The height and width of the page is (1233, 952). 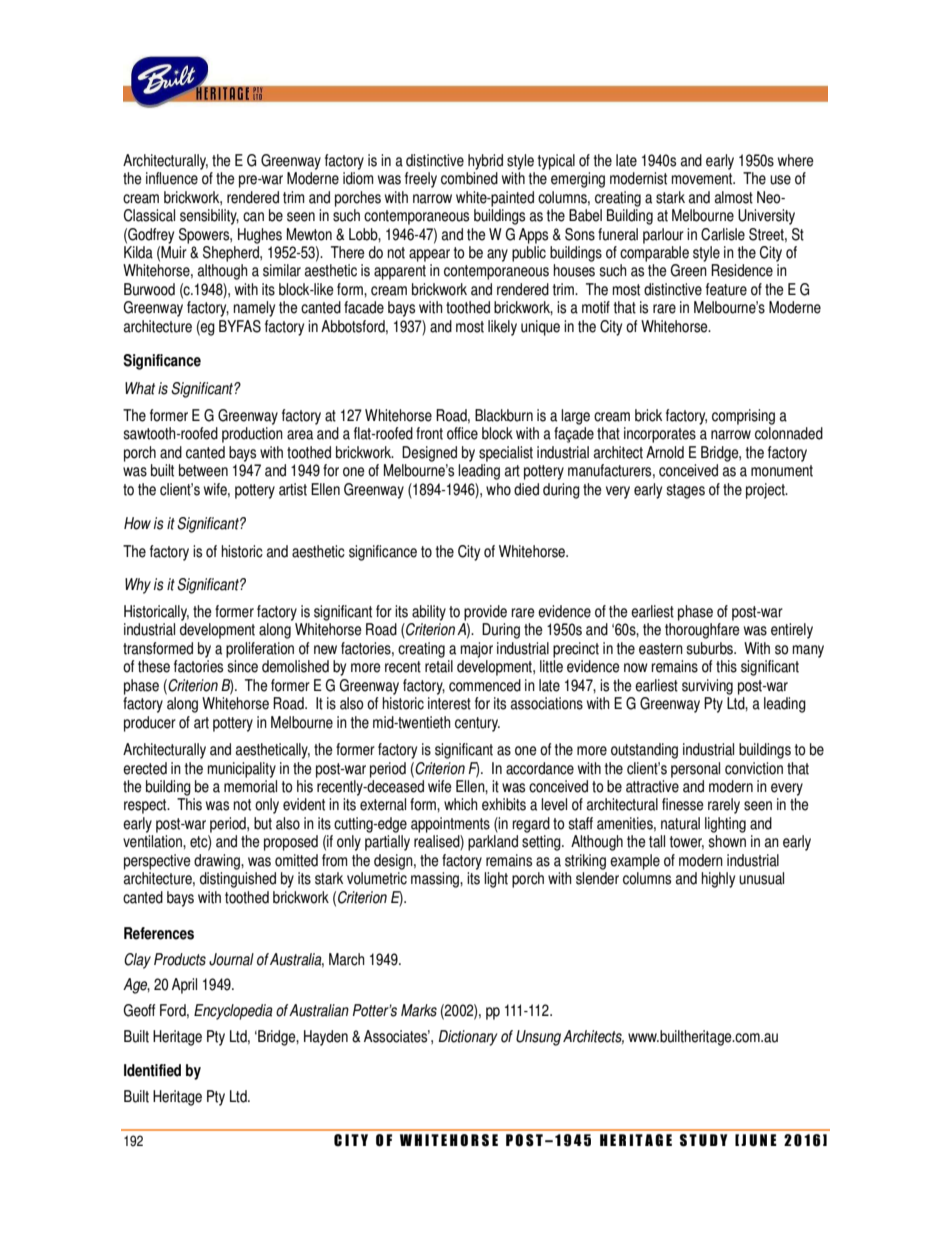 I want to click on Encyclopedia, so click(x=233, y=1012).
